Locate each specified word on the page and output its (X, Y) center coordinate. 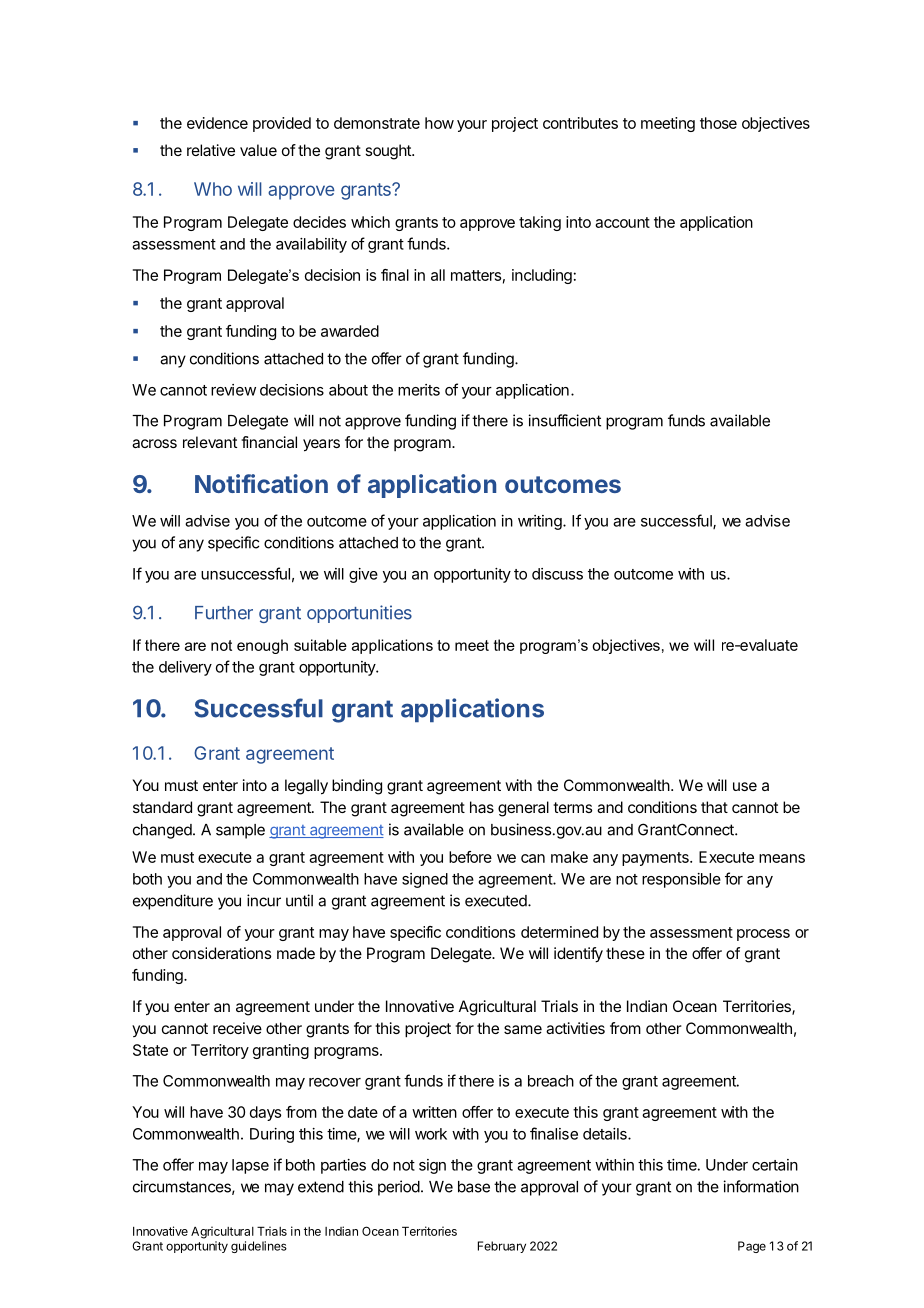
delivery (185, 668)
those (718, 123)
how (439, 123)
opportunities (359, 614)
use (745, 786)
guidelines (259, 1247)
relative (211, 150)
